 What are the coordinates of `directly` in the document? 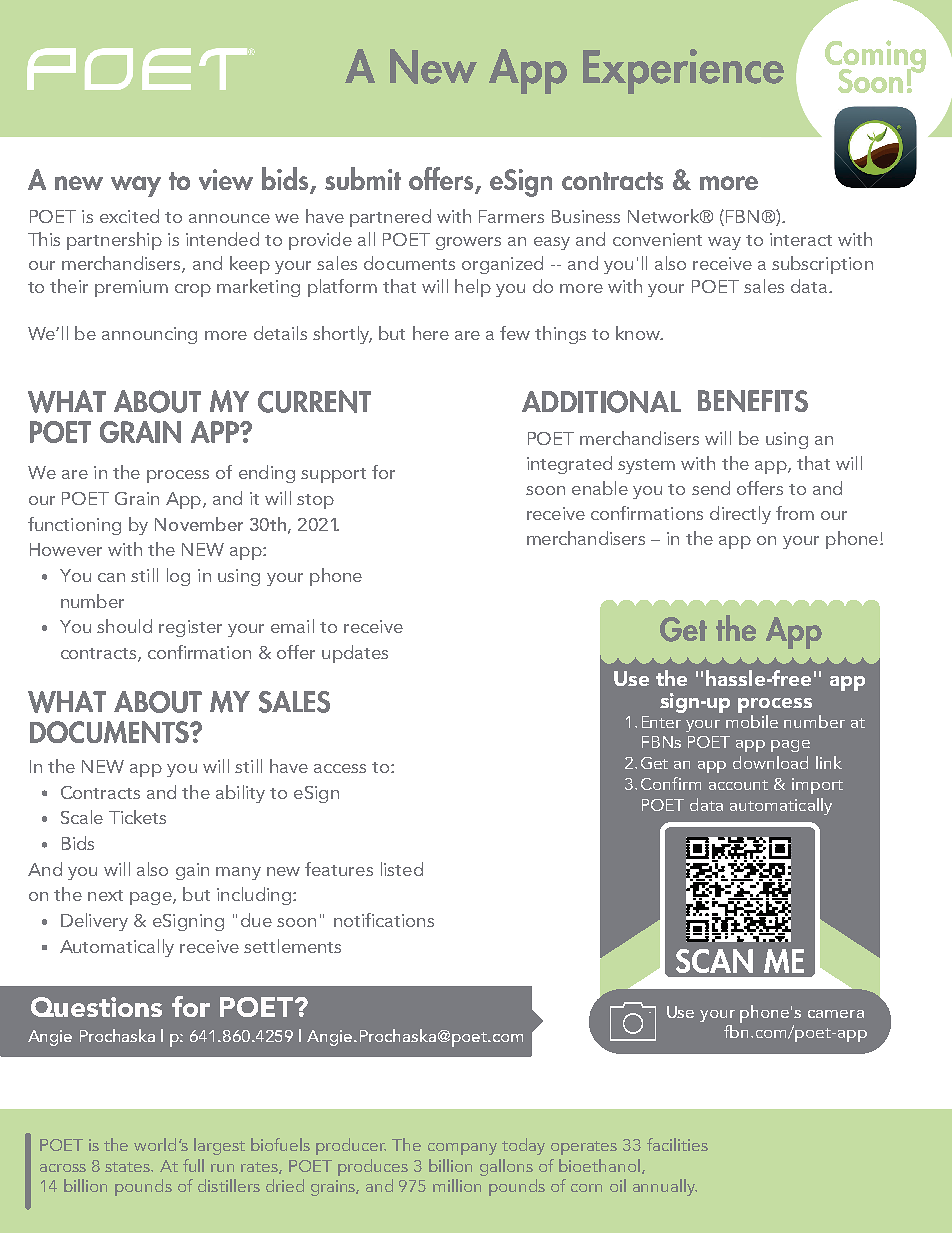 It's located at (740, 515).
